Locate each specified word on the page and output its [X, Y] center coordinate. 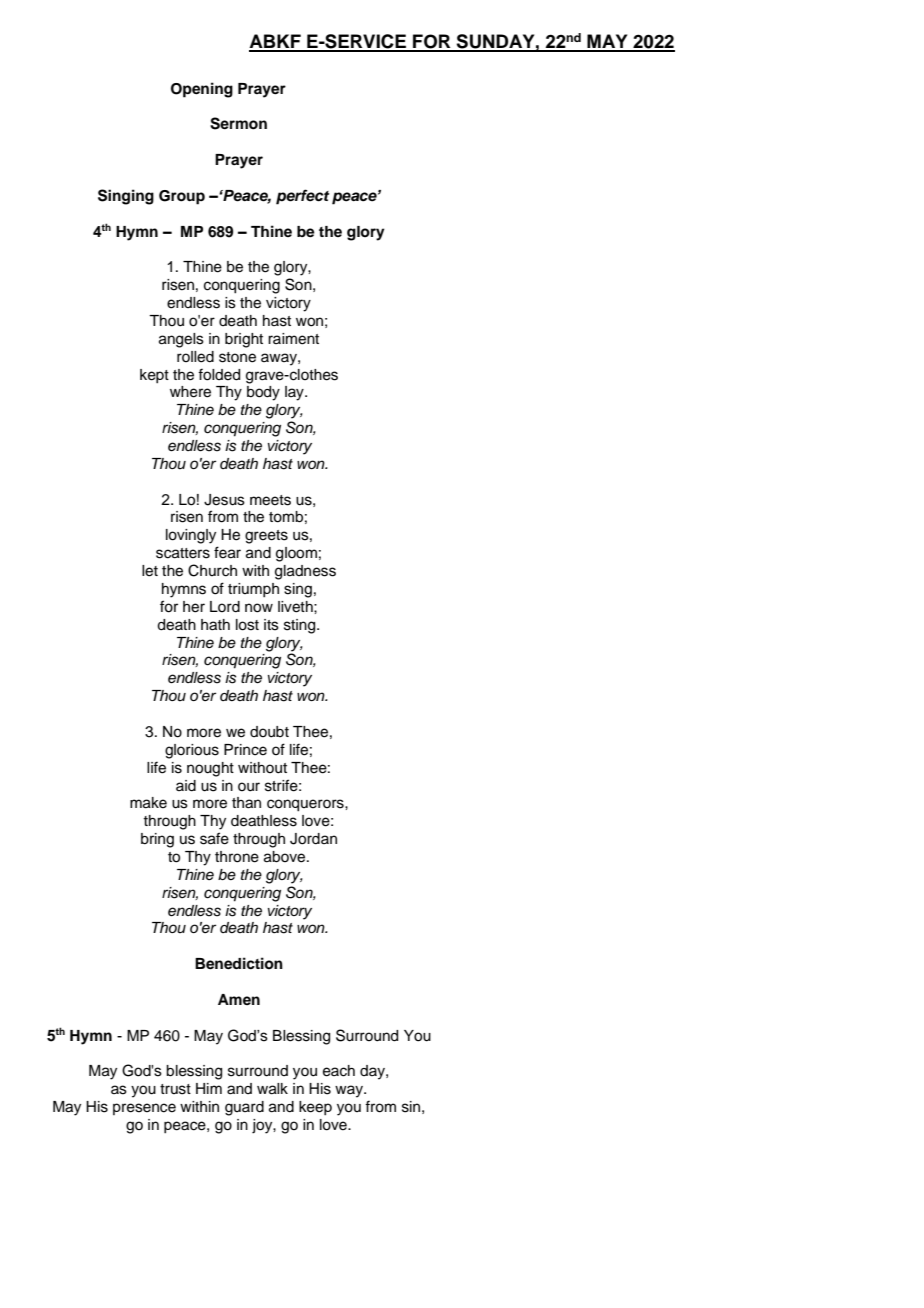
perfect [302, 197]
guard [244, 1108]
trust [175, 1089]
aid [186, 786]
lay [295, 393]
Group [182, 197]
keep [315, 1108]
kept [154, 376]
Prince [245, 750]
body [263, 393]
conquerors [306, 805]
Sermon [238, 123]
